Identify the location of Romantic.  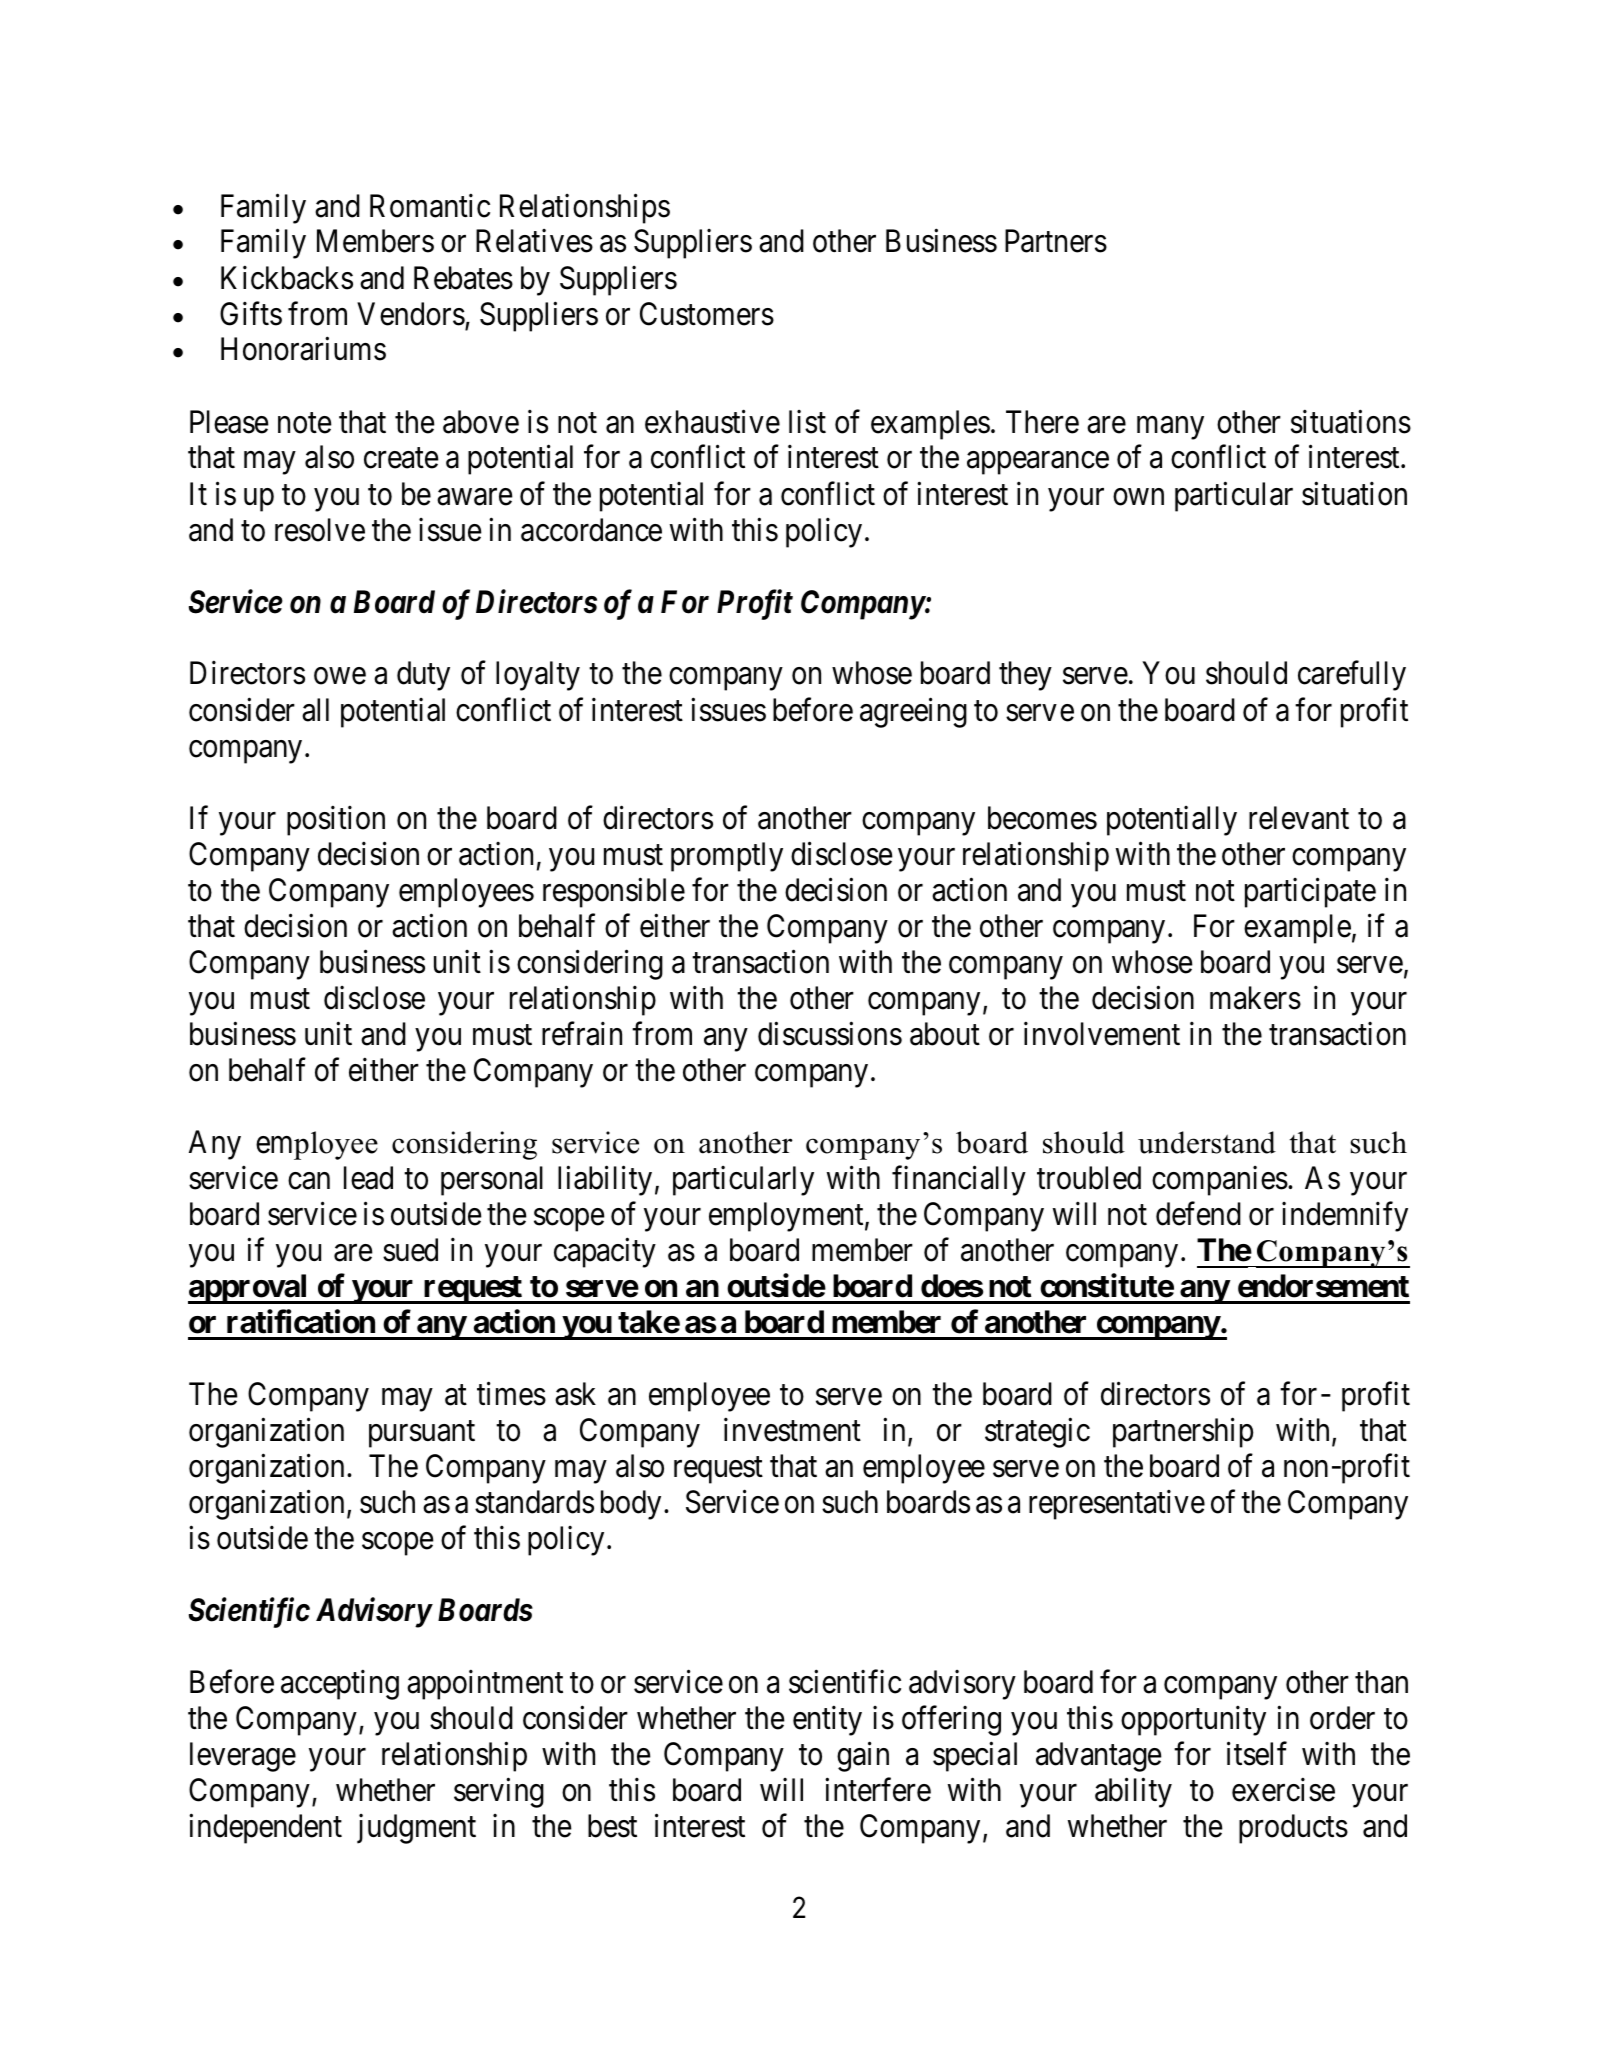
(430, 205).
